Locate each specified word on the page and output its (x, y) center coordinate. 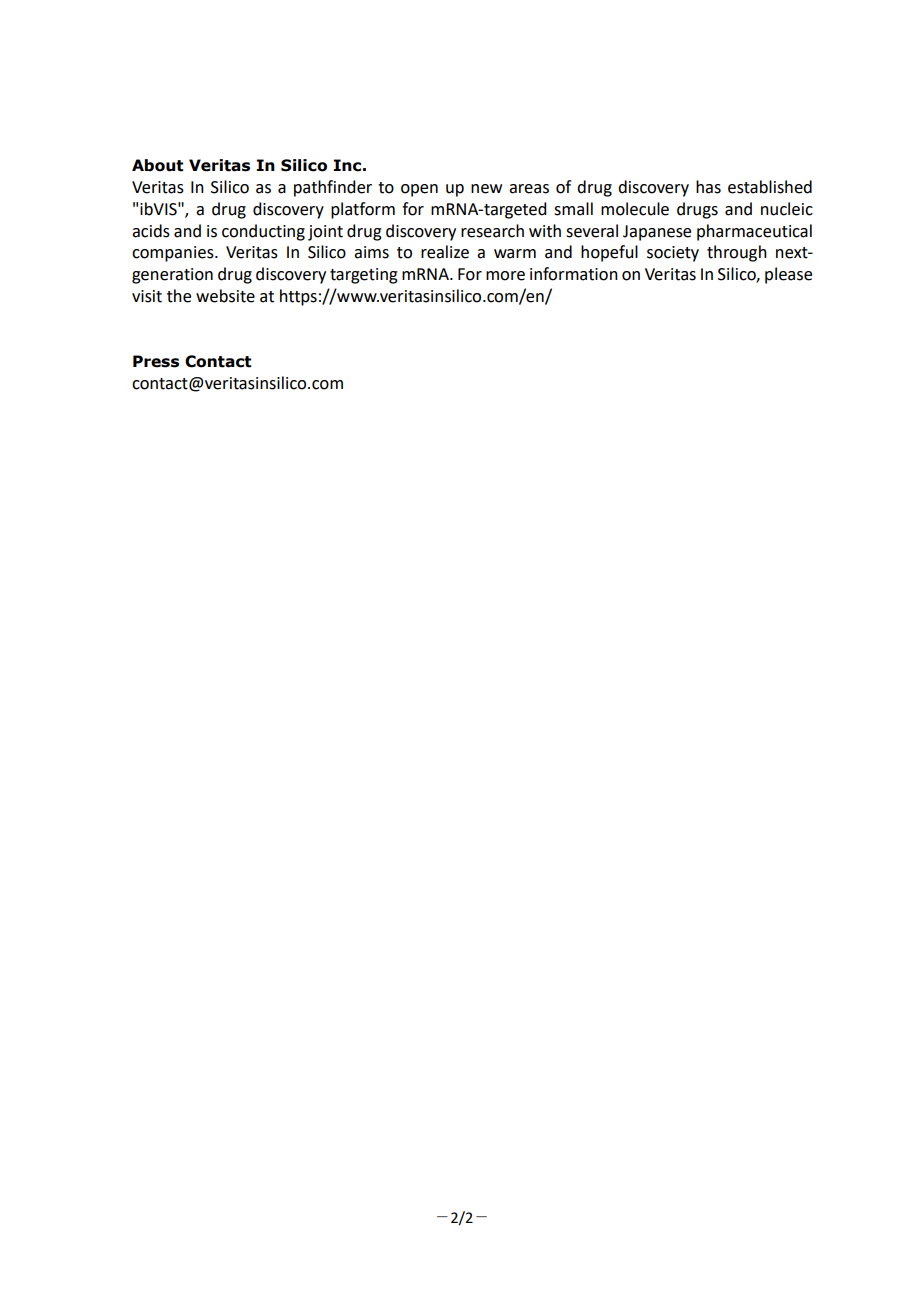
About (157, 165)
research (492, 231)
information (574, 274)
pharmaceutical (754, 232)
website (225, 296)
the (179, 296)
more (505, 276)
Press (156, 361)
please (788, 275)
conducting (263, 232)
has (708, 187)
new (486, 189)
